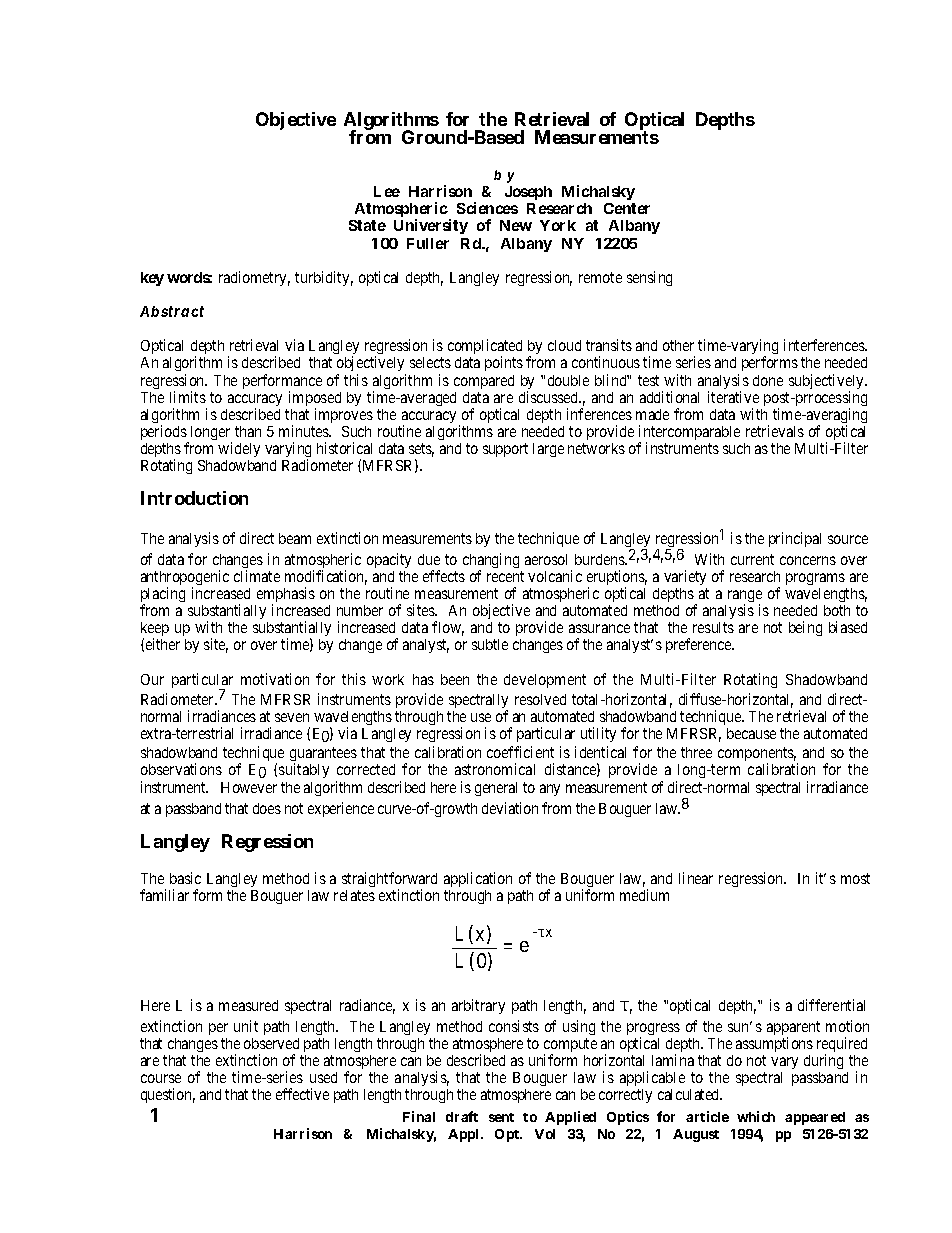  I want to click on being, so click(805, 628).
